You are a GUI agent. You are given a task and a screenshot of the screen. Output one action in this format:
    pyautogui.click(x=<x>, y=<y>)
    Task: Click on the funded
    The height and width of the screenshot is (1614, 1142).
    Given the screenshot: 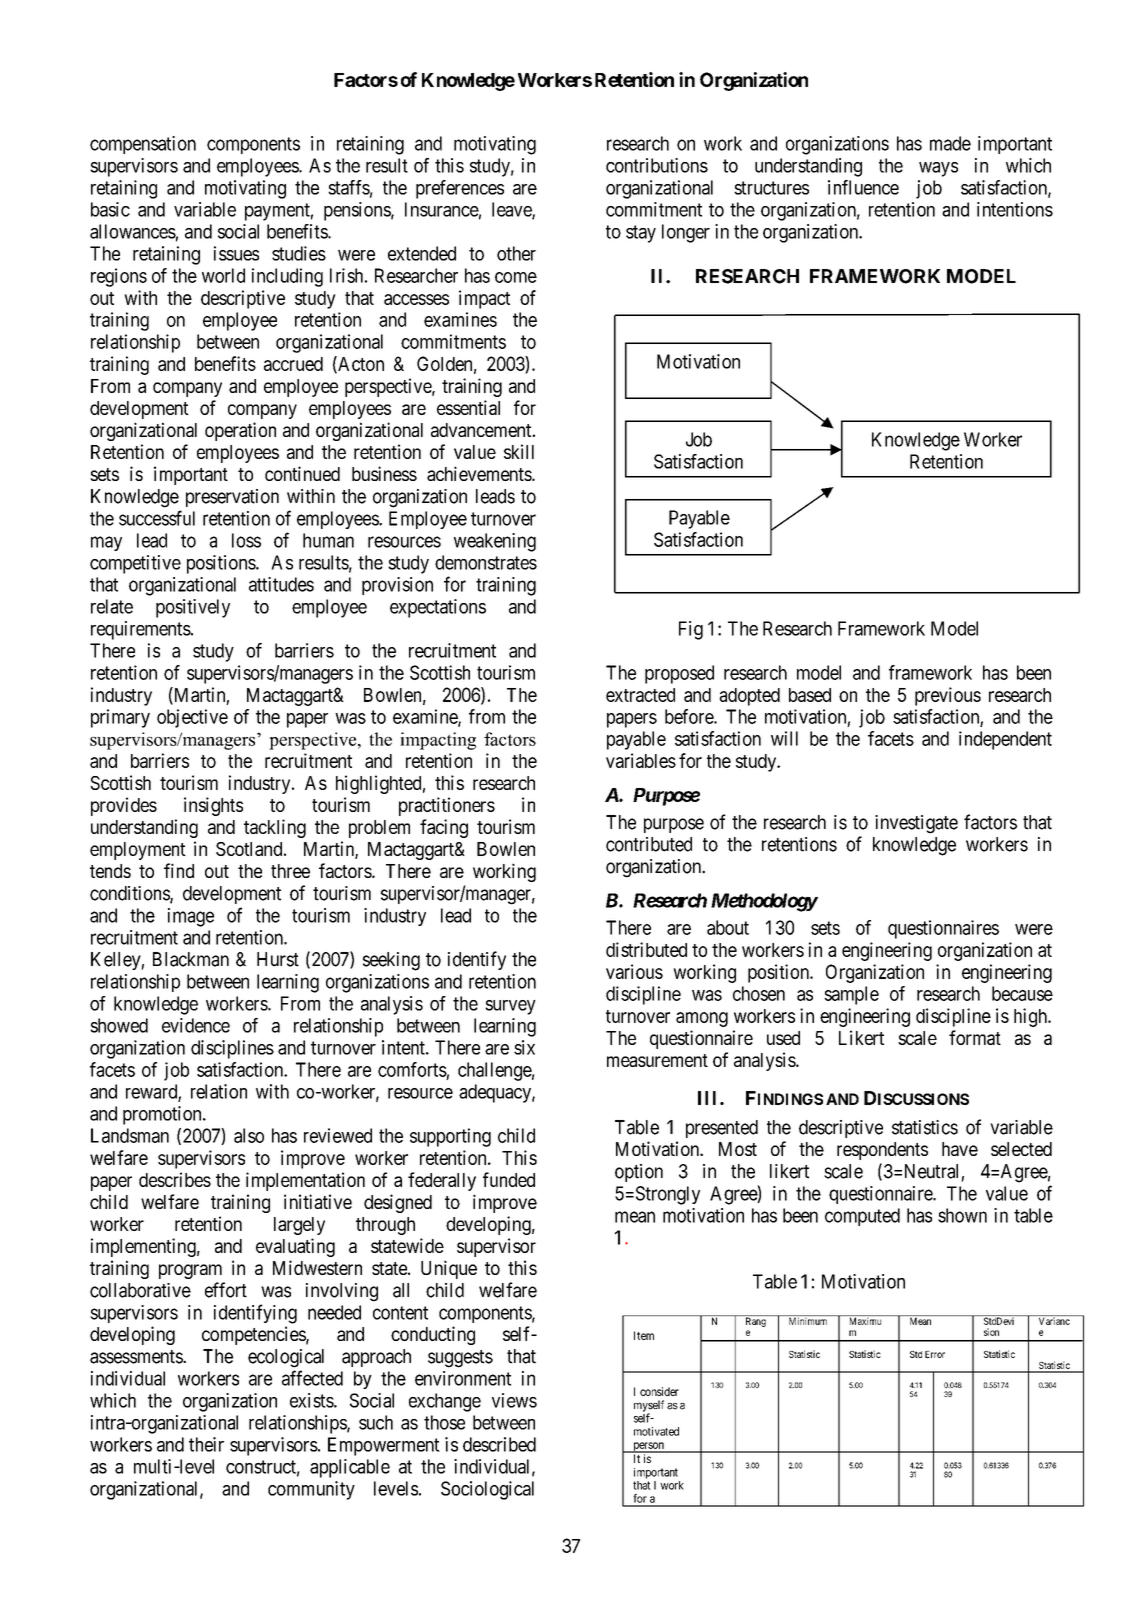 What is the action you would take?
    pyautogui.click(x=509, y=1179)
